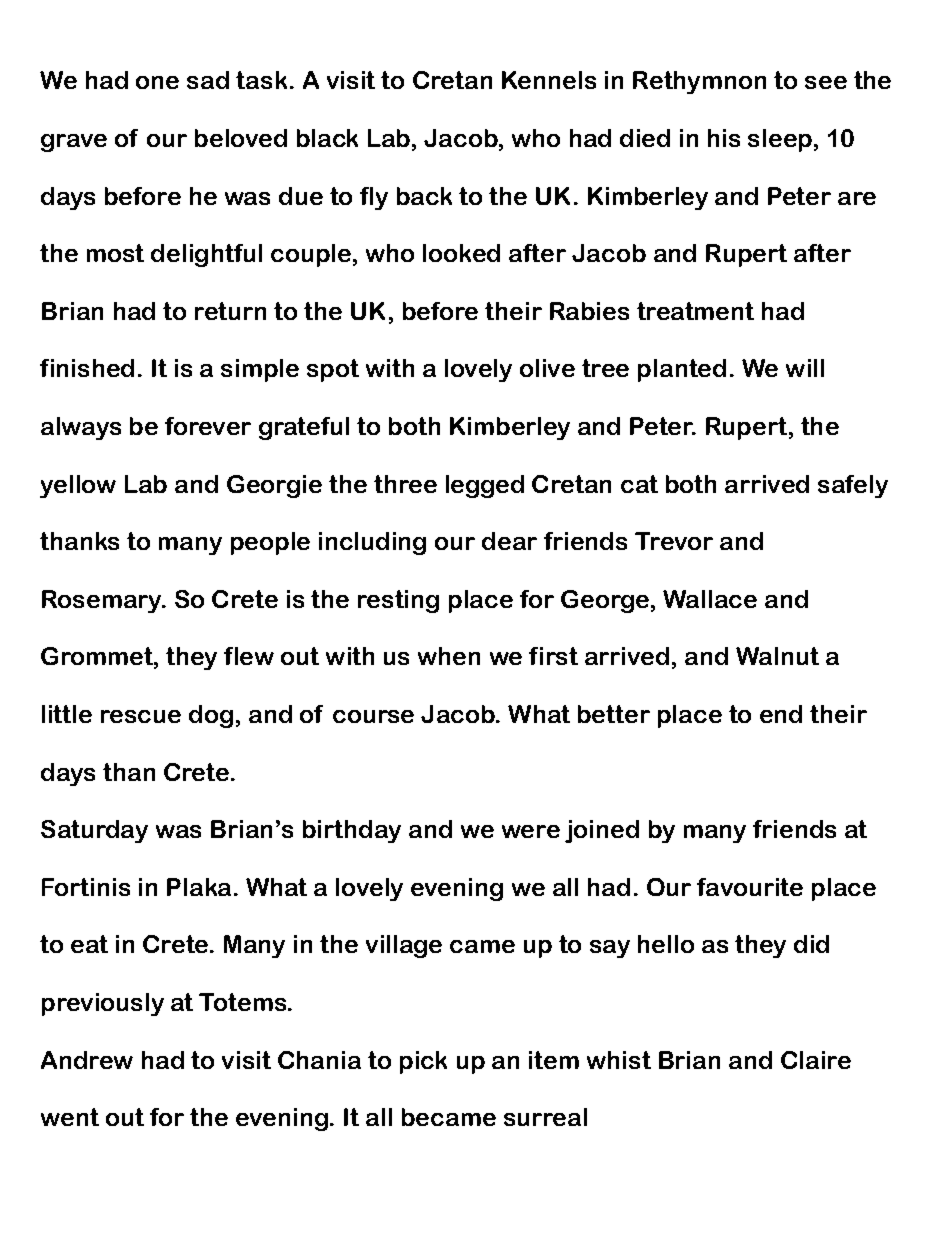 The width and height of the image is (952, 1233). Describe the element at coordinates (549, 80) in the image. I see `Kennels` at that location.
